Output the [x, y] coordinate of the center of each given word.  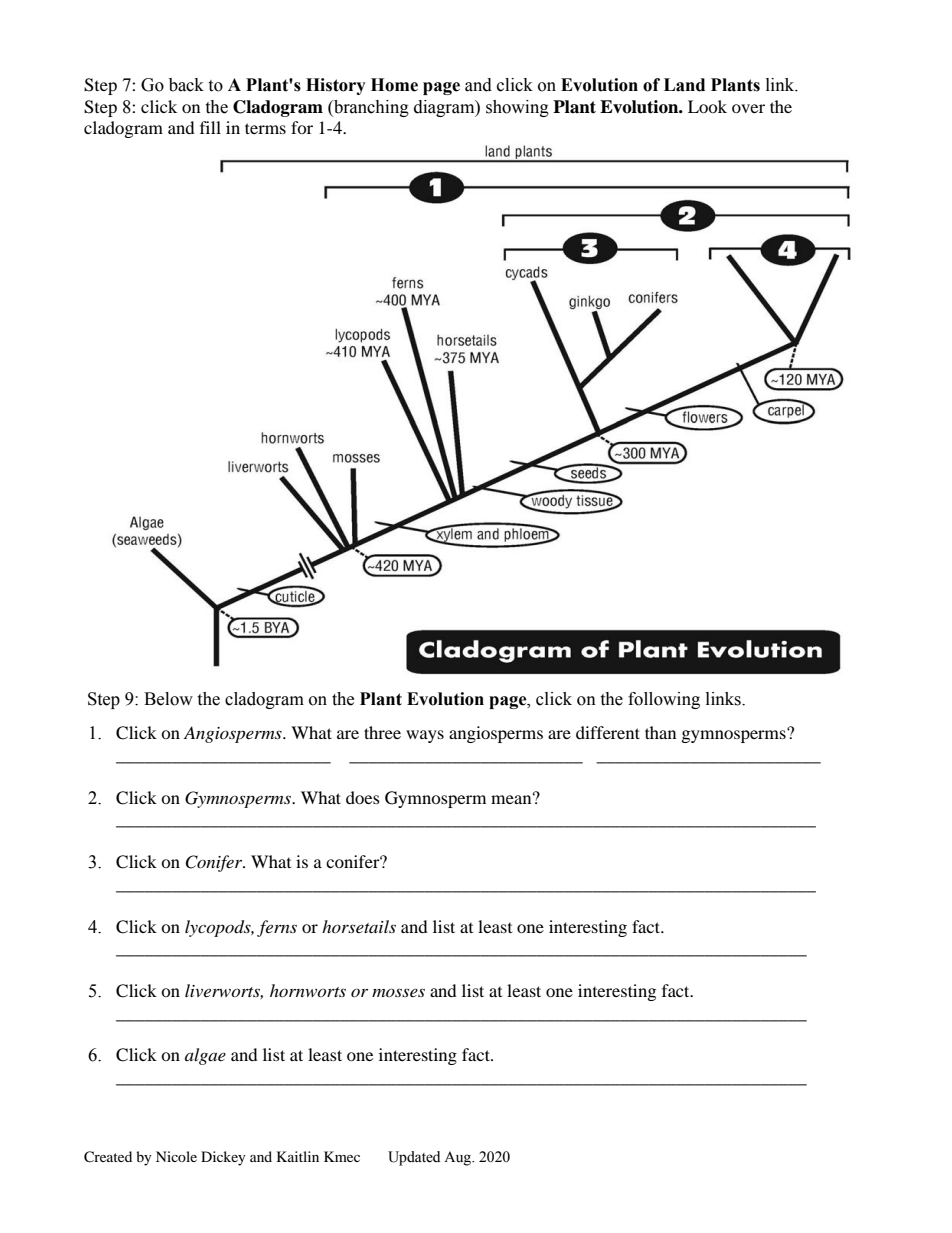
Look [707, 106]
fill [210, 127]
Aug [459, 1158]
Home [394, 85]
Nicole [176, 1156]
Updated [414, 1158]
